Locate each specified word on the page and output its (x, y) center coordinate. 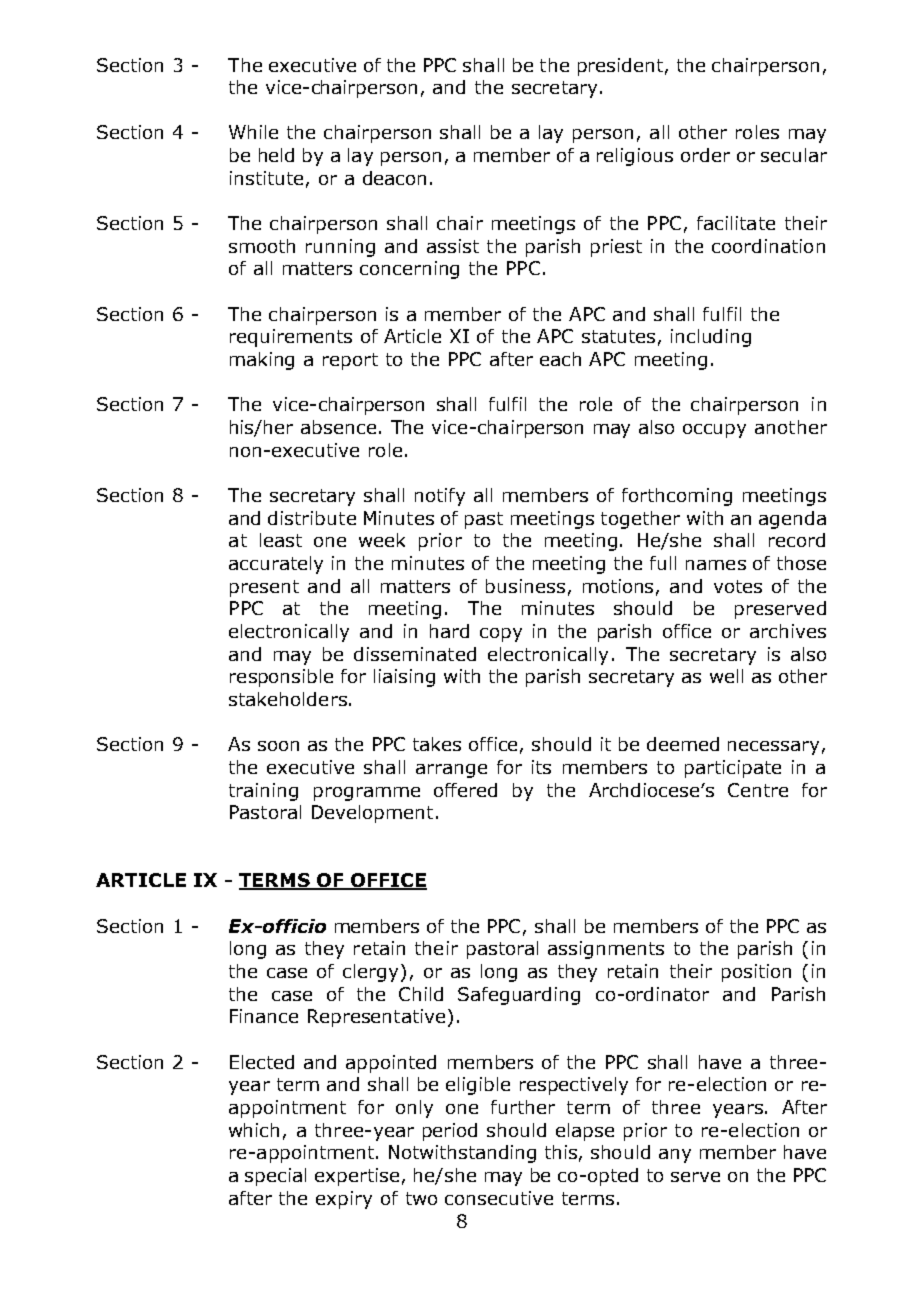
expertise (357, 1177)
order (705, 155)
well (726, 676)
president (620, 67)
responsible (281, 678)
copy (501, 635)
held (276, 155)
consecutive (499, 1198)
